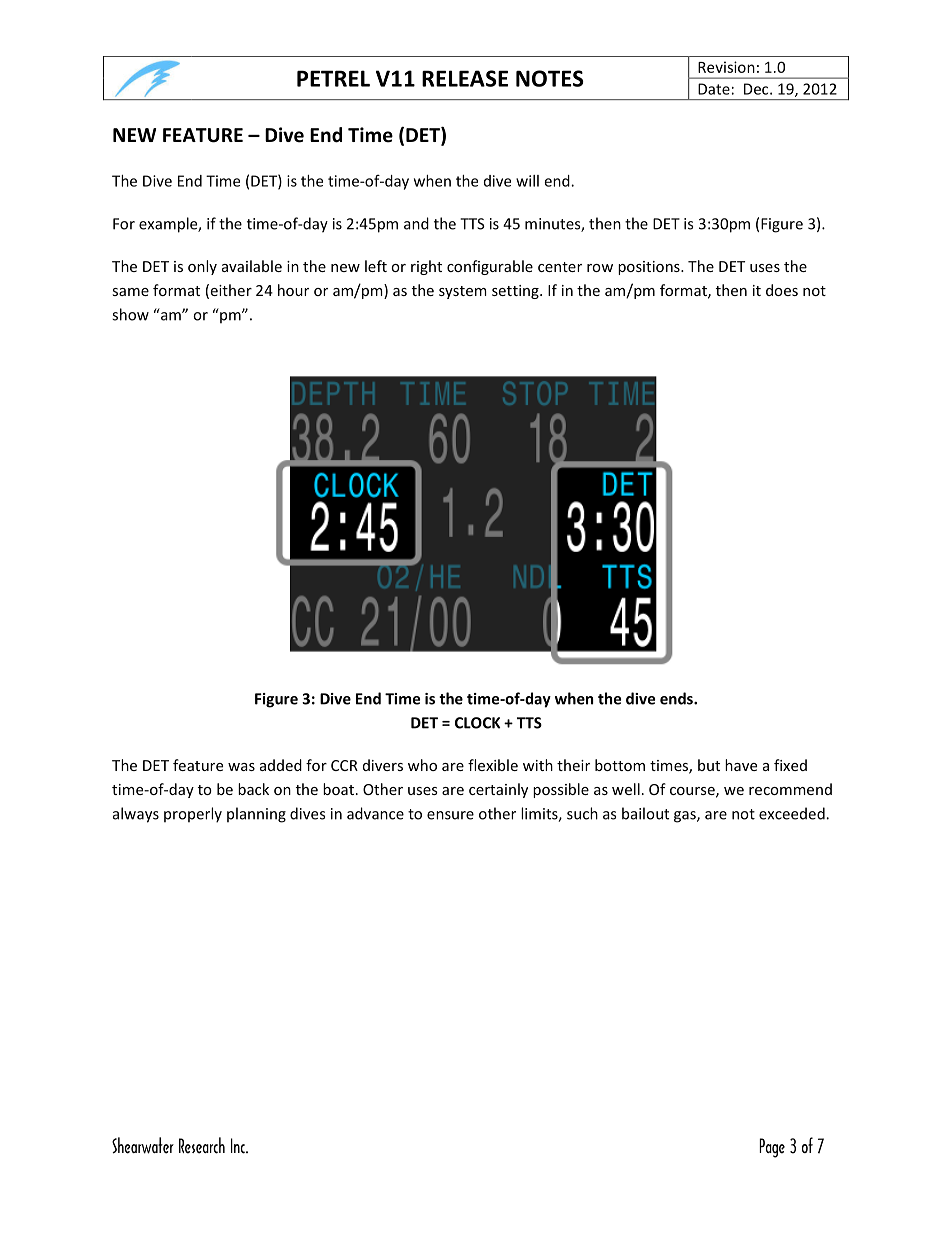  Describe the element at coordinates (130, 314) in the document. I see `show` at that location.
